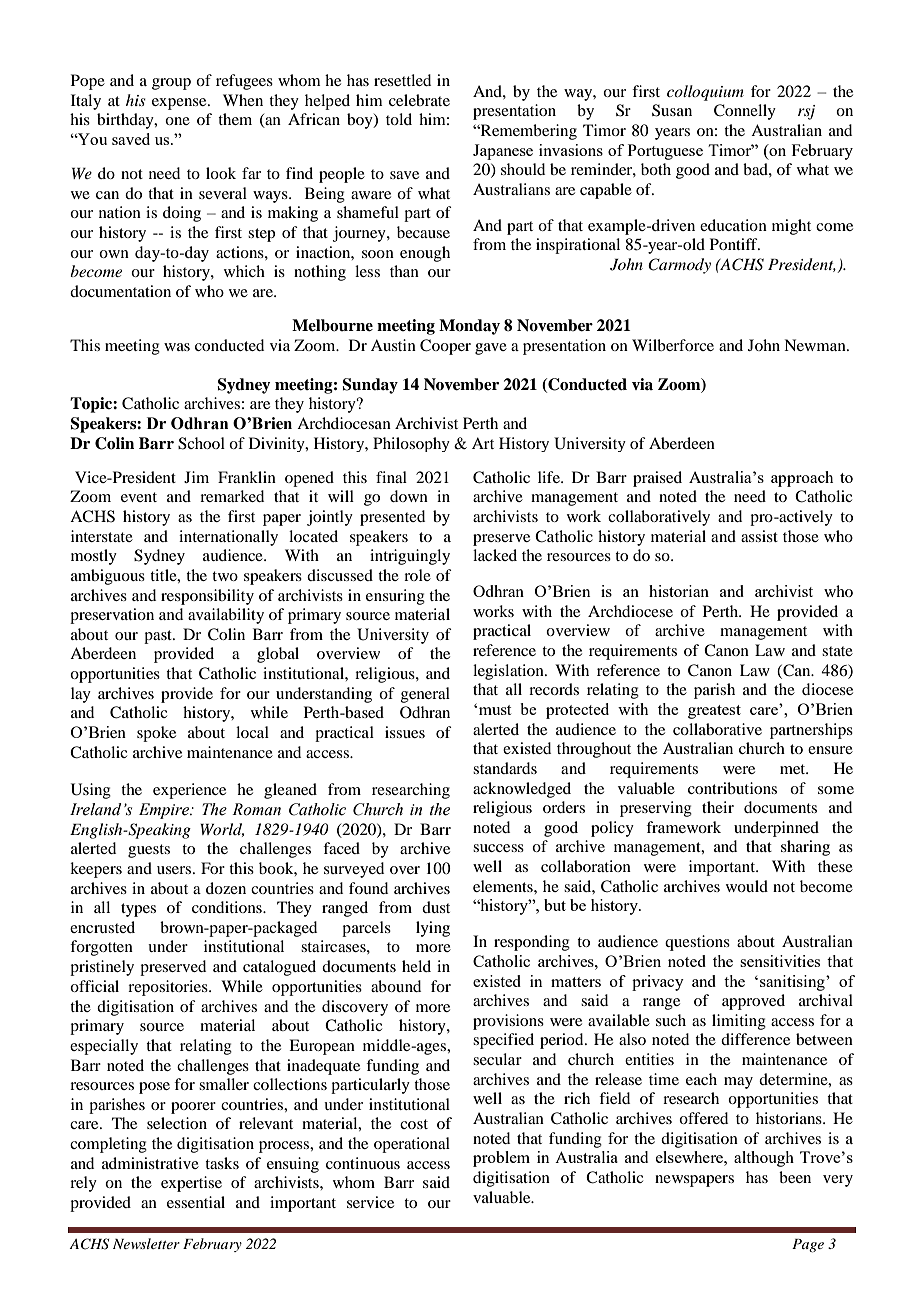 The width and height of the screenshot is (924, 1308). I want to click on essential, so click(196, 1202).
